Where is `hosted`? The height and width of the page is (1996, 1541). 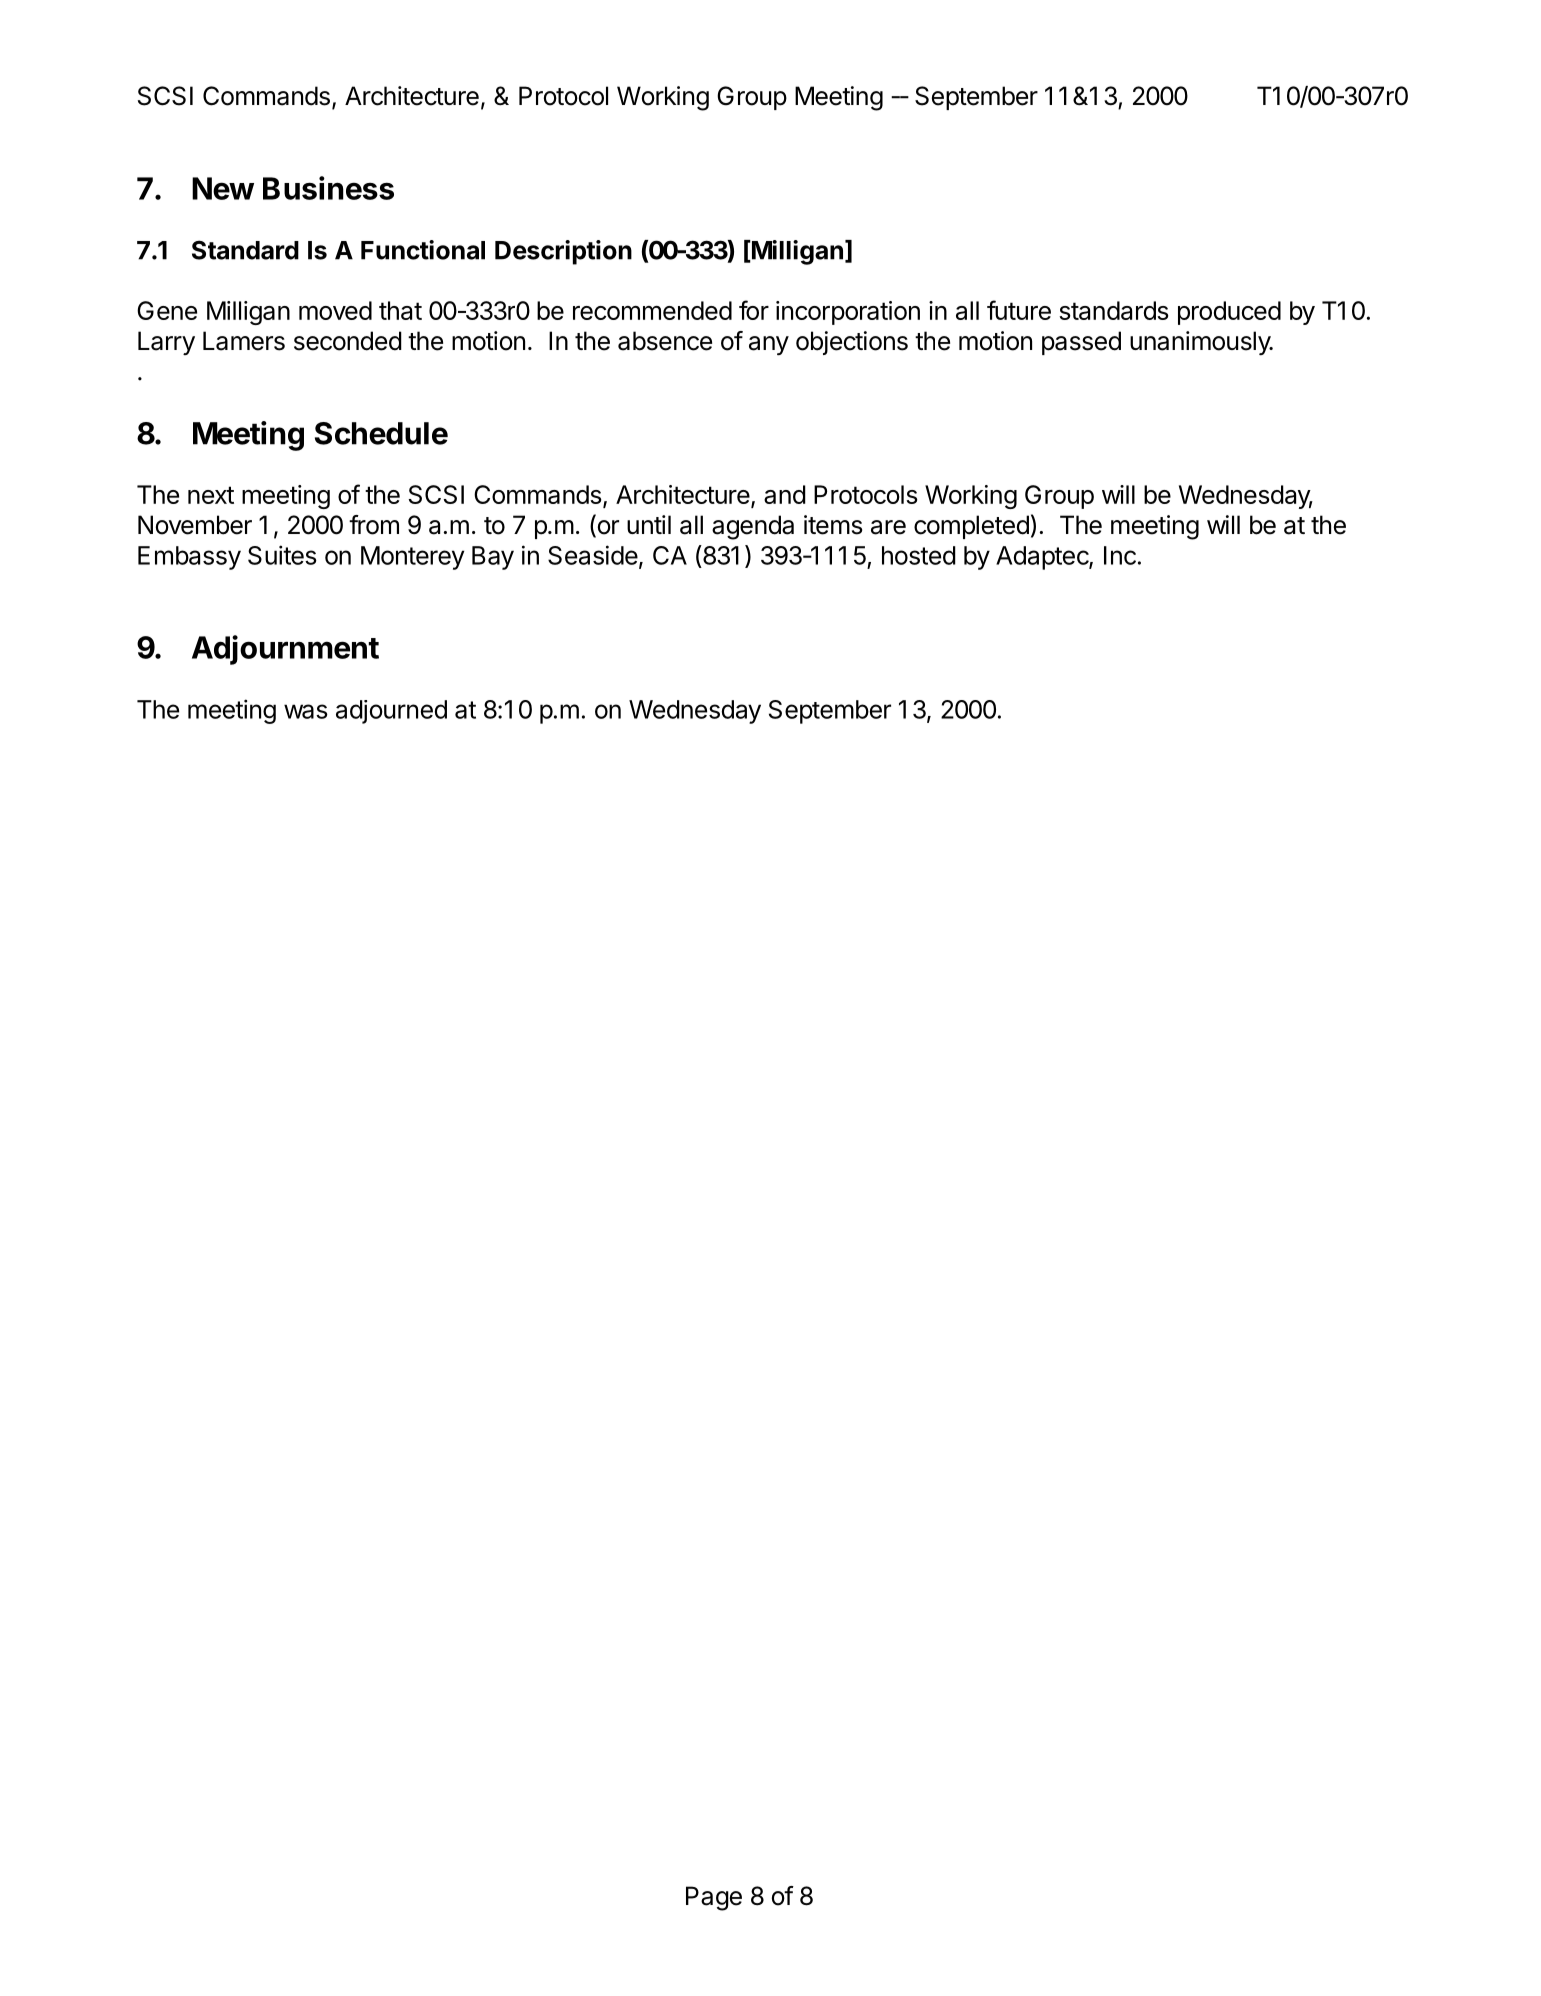
hosted is located at coordinates (919, 555).
